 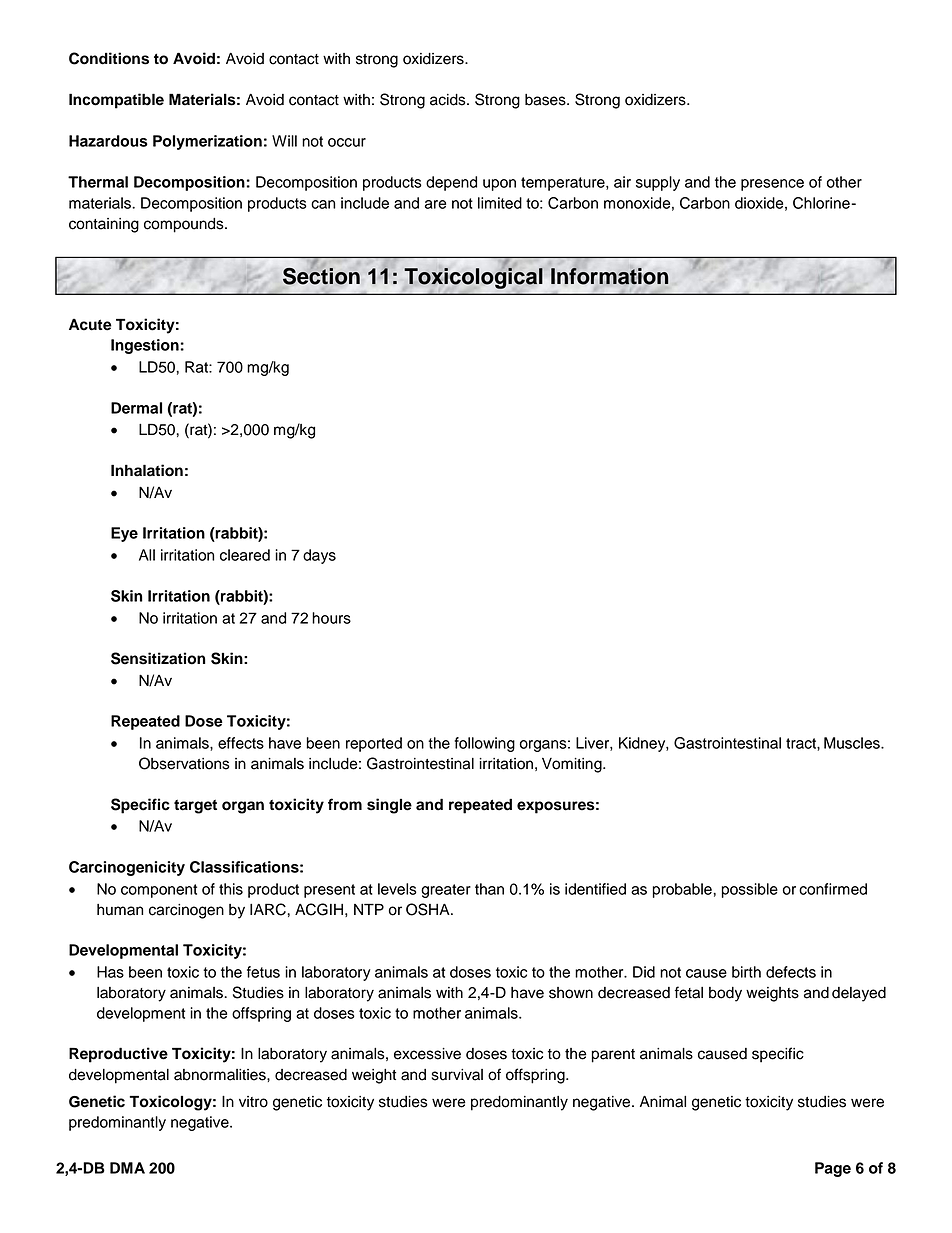 What do you see at coordinates (609, 276) in the screenshot?
I see `Information` at bounding box center [609, 276].
